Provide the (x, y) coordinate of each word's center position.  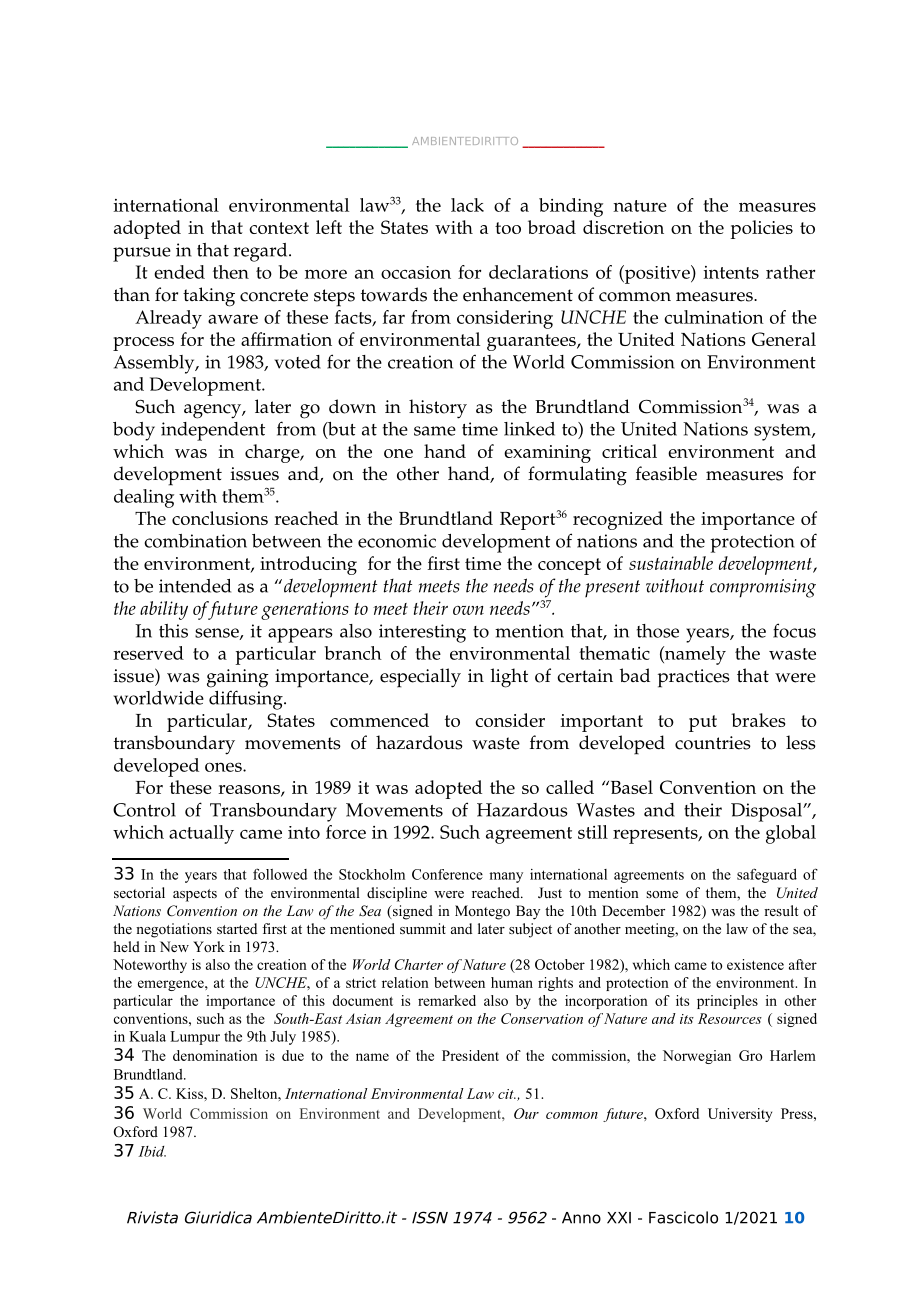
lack (467, 205)
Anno (581, 1218)
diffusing (247, 700)
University (740, 1115)
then (231, 272)
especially (420, 678)
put (703, 723)
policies (761, 229)
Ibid (152, 1151)
